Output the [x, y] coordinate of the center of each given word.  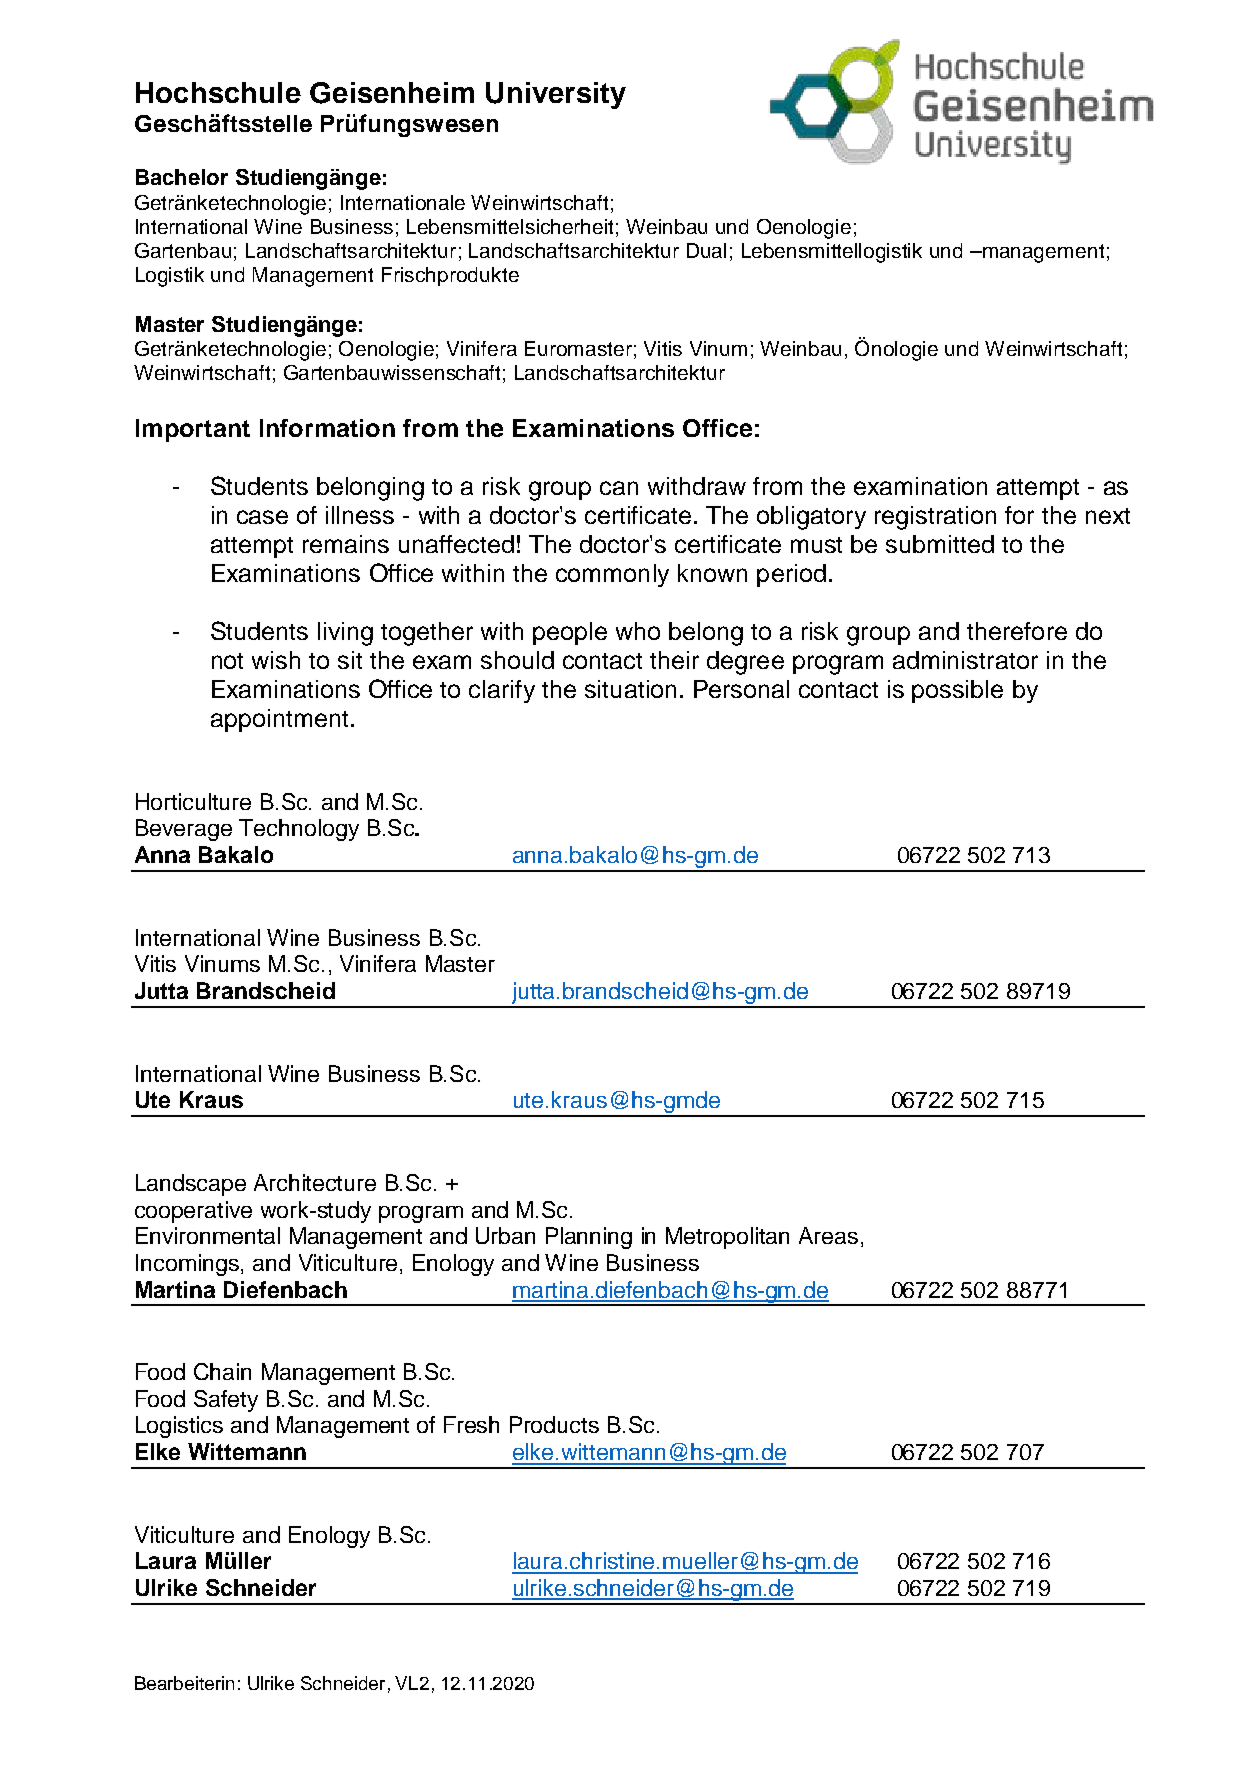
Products [554, 1424]
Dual [706, 250]
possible [957, 691]
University [556, 95]
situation [630, 689]
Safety [226, 1401]
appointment [279, 720]
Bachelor [182, 177]
